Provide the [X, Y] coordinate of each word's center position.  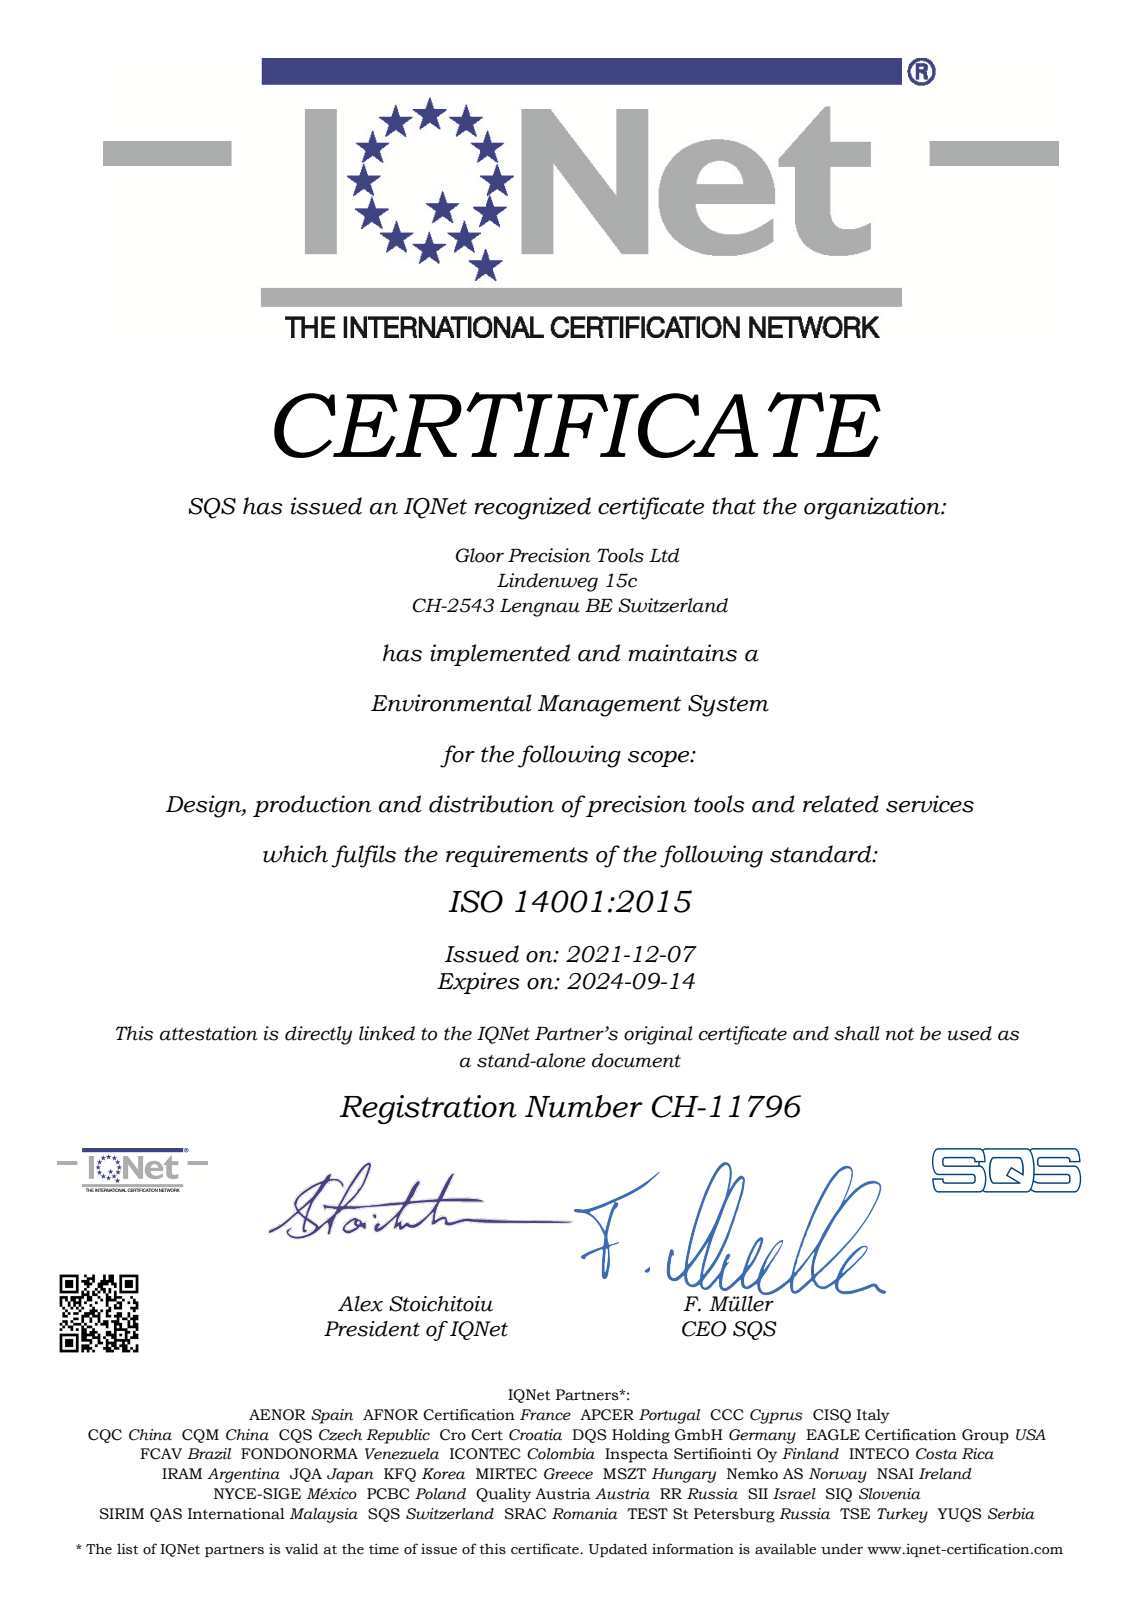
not [900, 1034]
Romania [585, 1514]
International [236, 1514]
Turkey [902, 1515]
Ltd [664, 555]
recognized [532, 508]
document [636, 1060]
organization [873, 508]
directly [318, 1035]
